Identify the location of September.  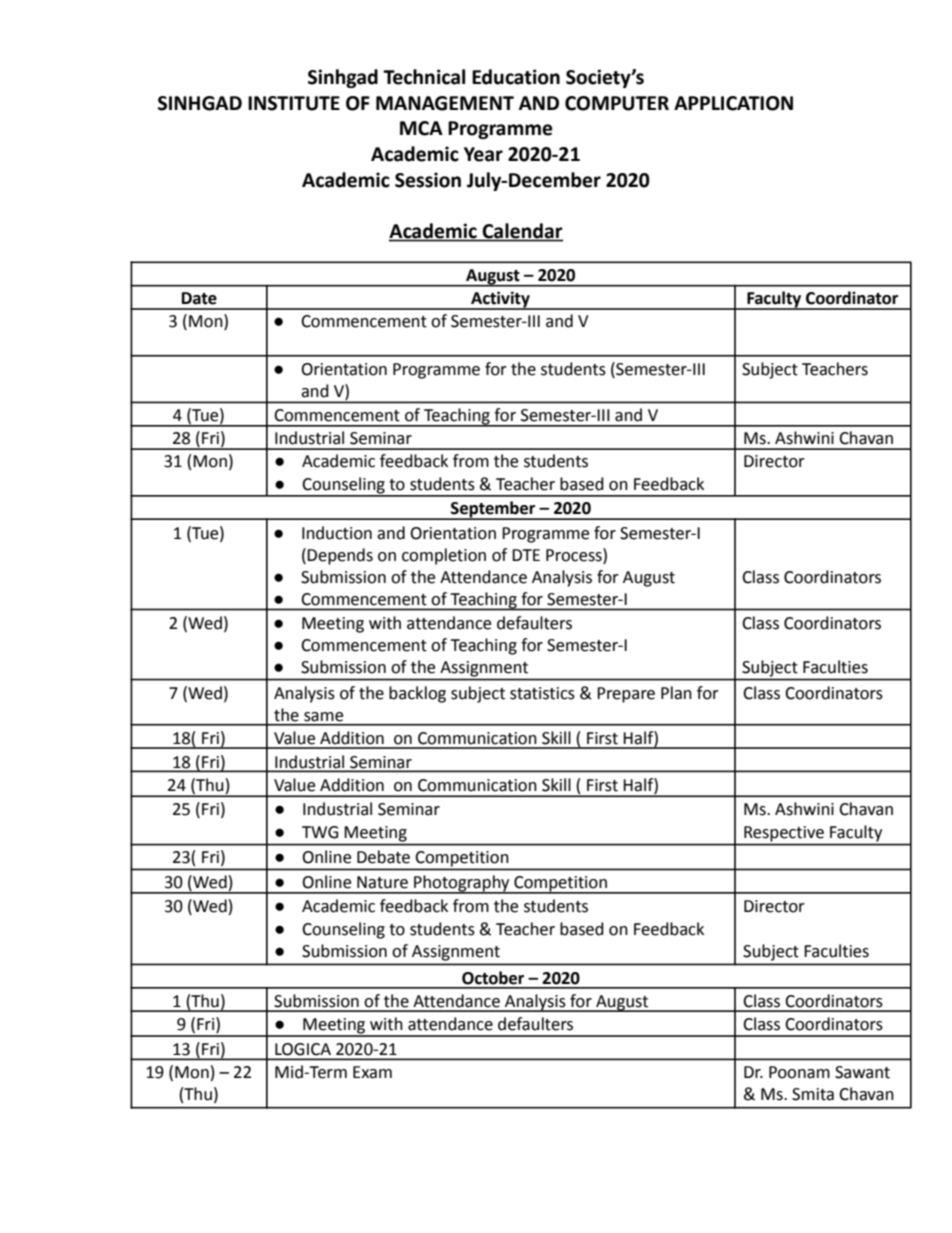
(493, 510).
